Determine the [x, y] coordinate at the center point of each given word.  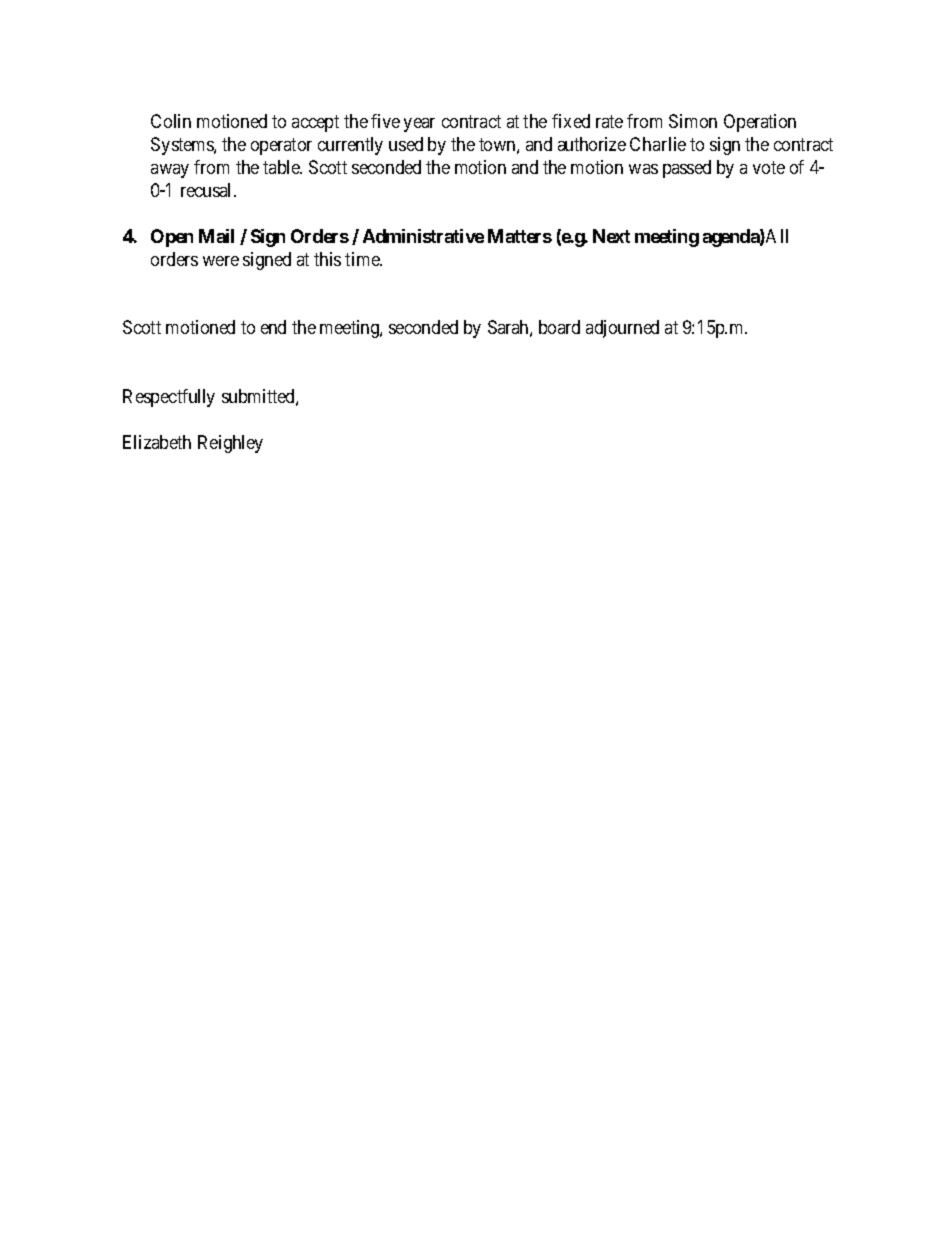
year [419, 125]
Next [611, 236]
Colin [171, 121]
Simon [693, 121]
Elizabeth [157, 442]
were [221, 261]
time [363, 259]
